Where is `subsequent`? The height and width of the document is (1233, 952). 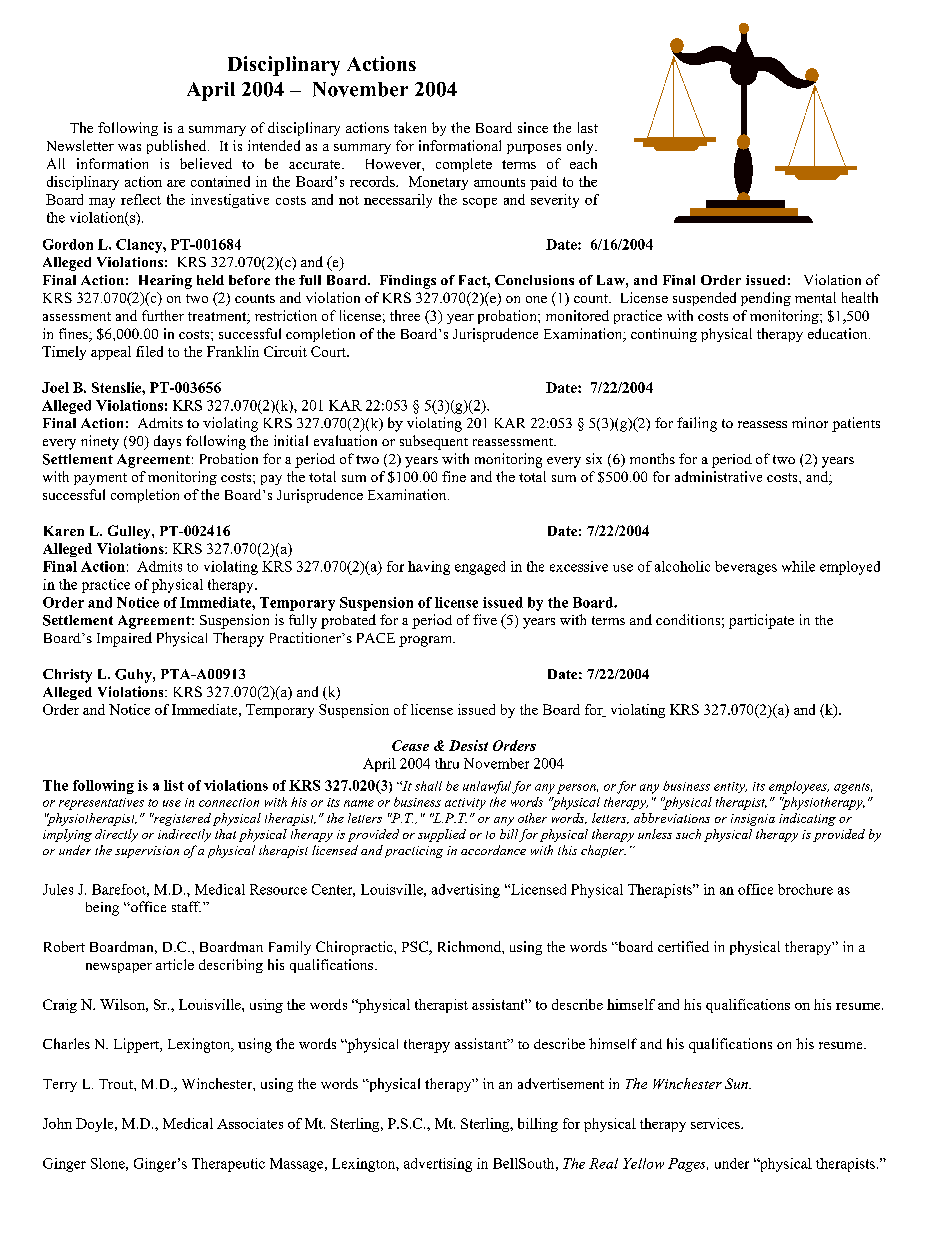 subsequent is located at coordinates (434, 442).
